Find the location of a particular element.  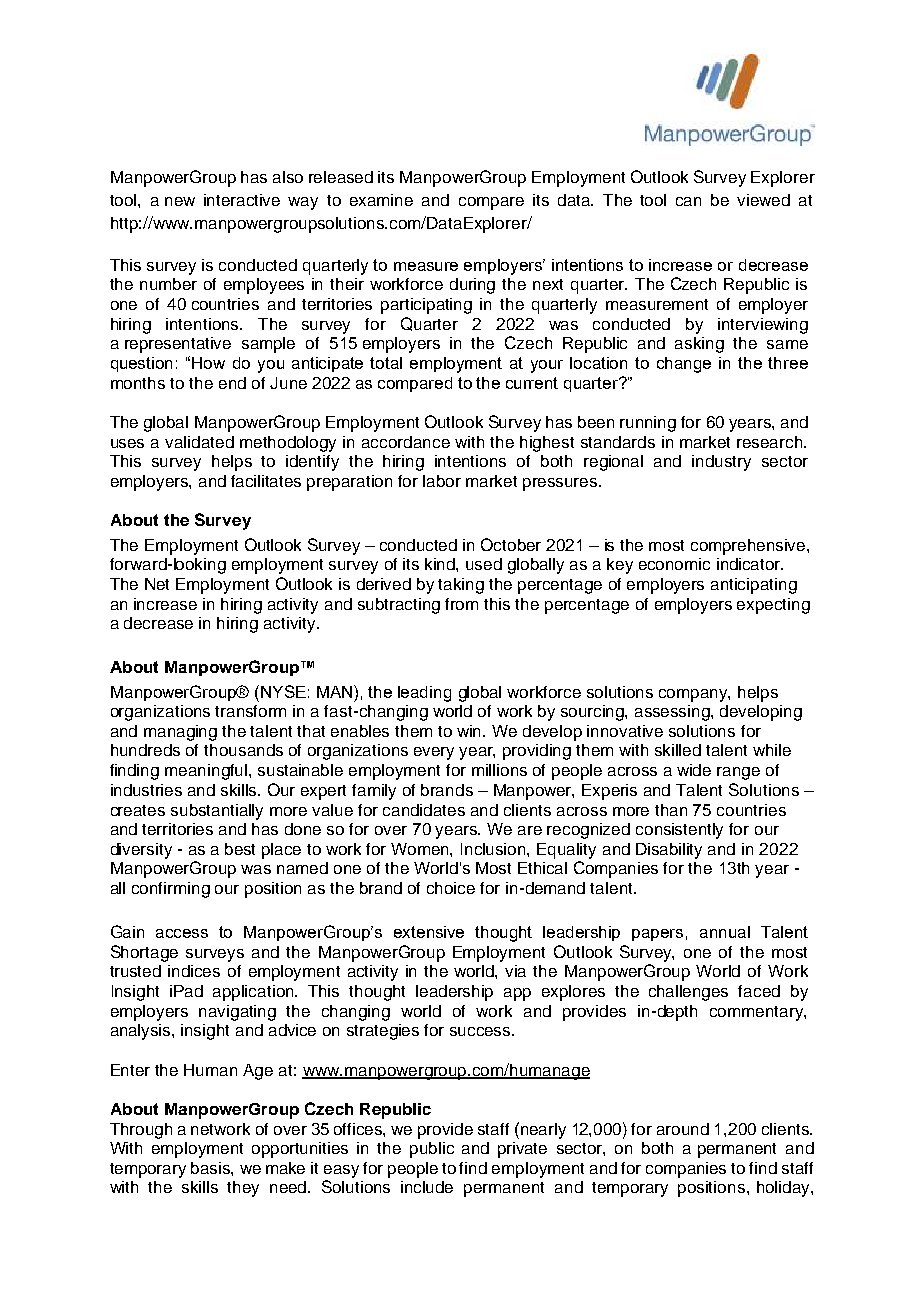

access is located at coordinates (182, 933).
